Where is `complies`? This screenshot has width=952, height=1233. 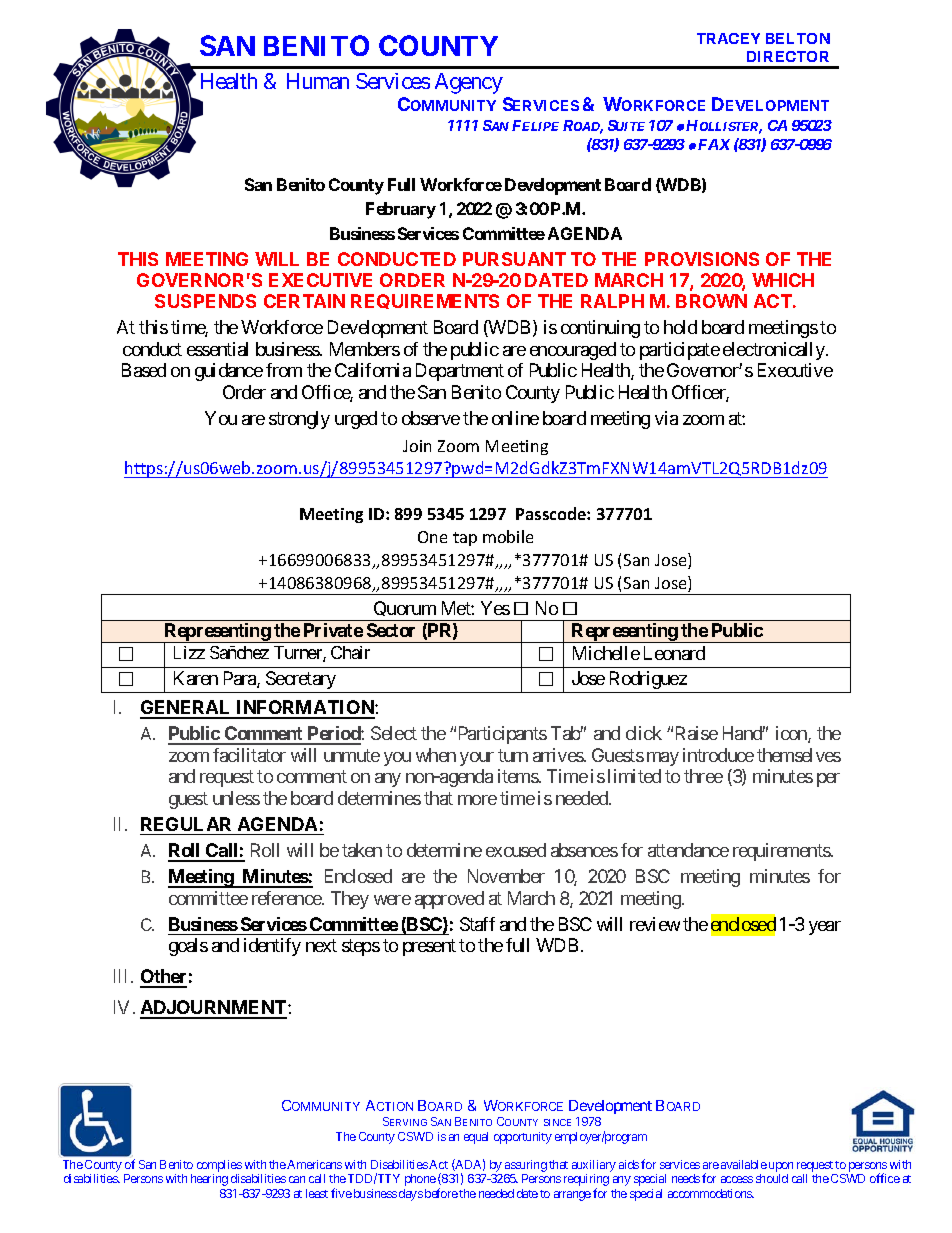 complies is located at coordinates (219, 1167).
